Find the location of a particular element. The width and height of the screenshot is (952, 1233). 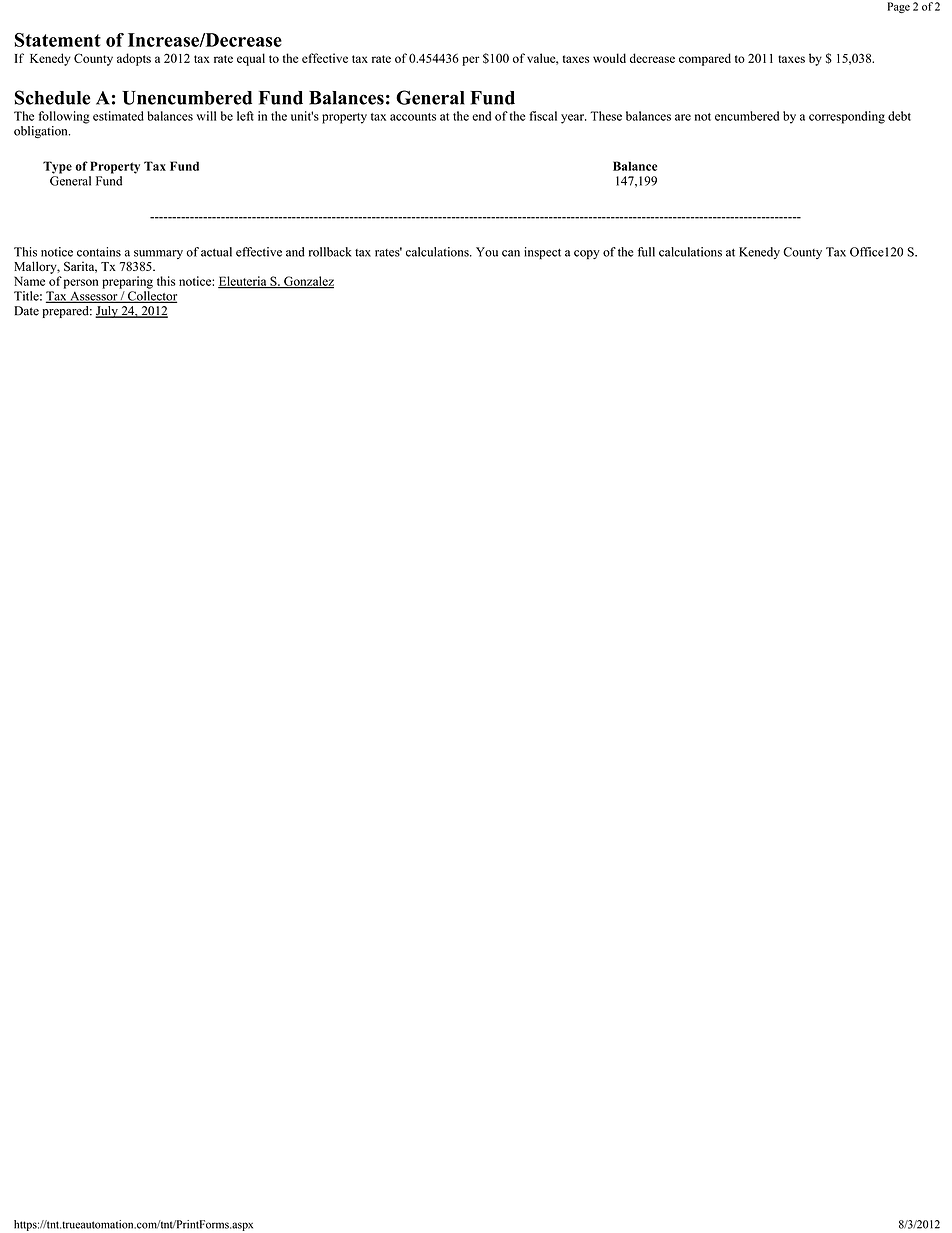

corresponding is located at coordinates (847, 117).
